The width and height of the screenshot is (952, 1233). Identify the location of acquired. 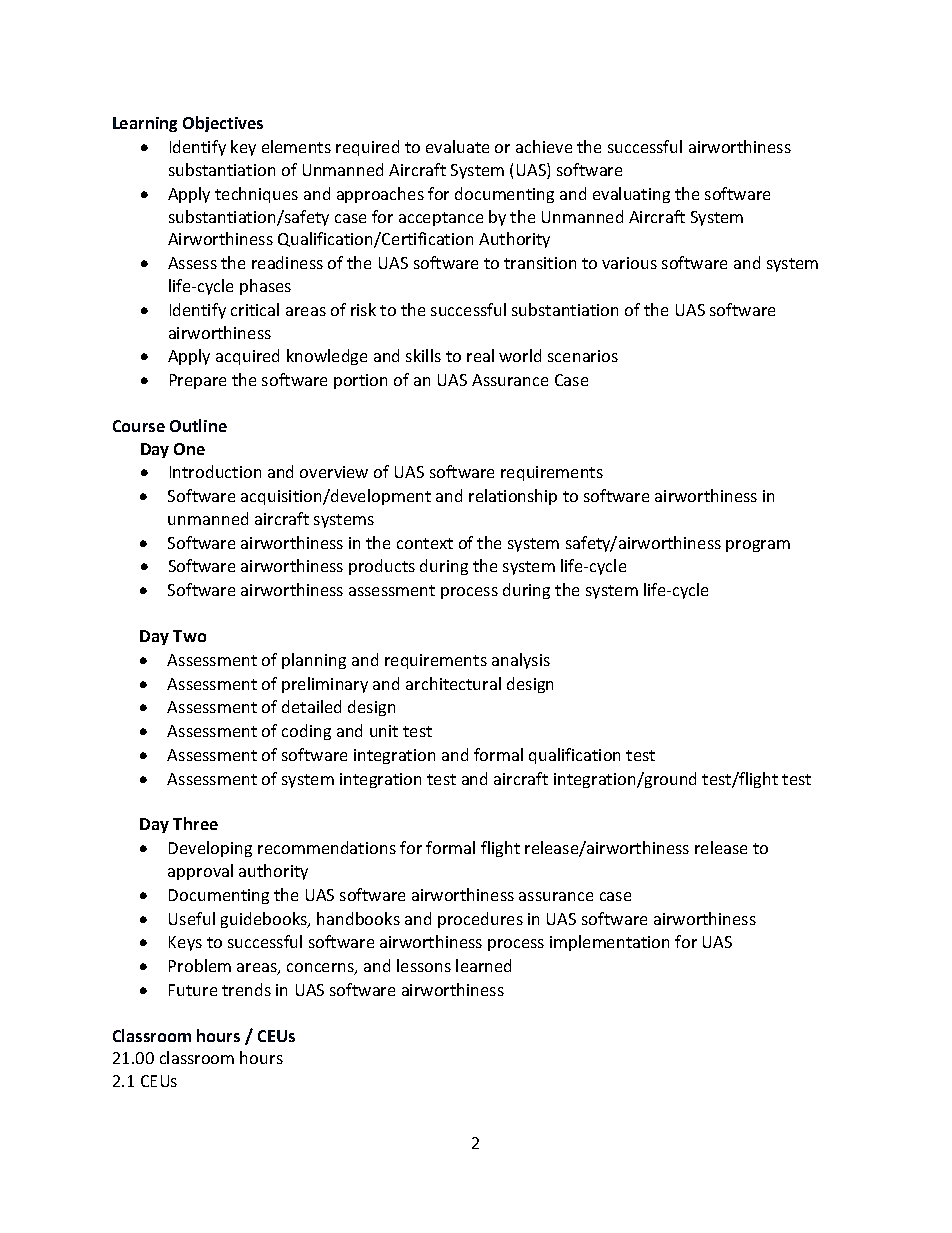
(247, 357).
